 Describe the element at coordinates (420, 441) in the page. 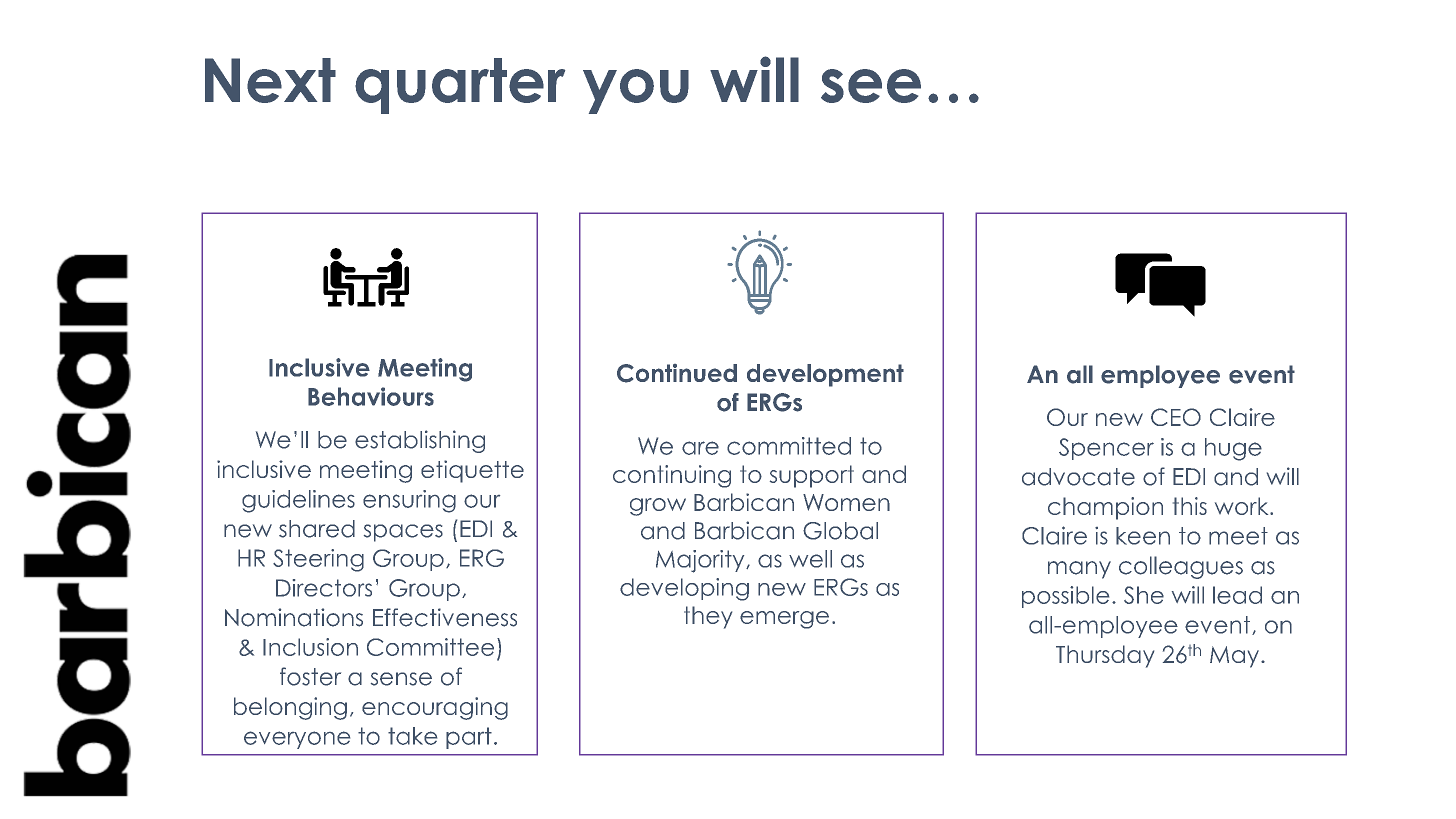

I see `establishing` at that location.
